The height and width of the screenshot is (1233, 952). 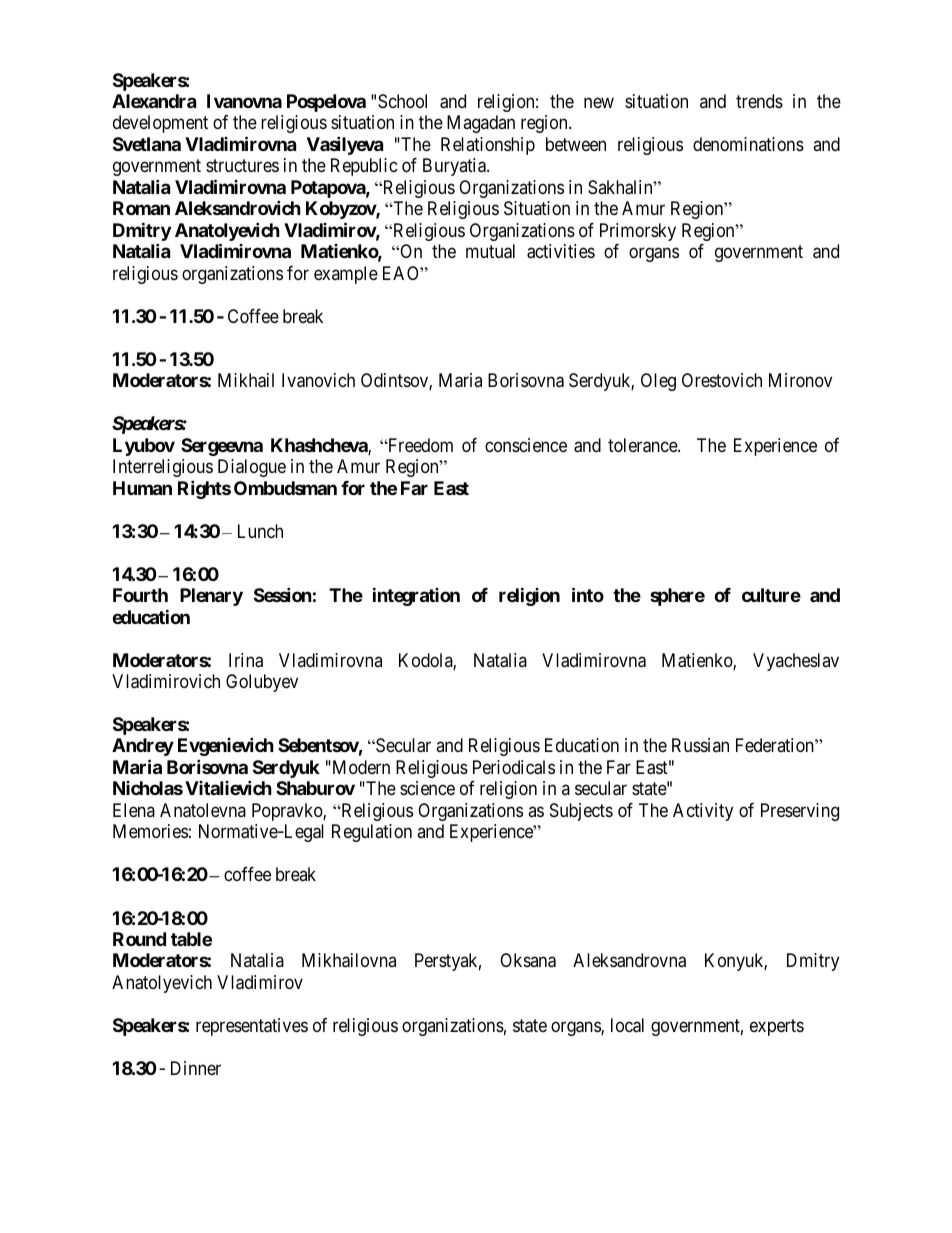 I want to click on integration, so click(x=416, y=597).
